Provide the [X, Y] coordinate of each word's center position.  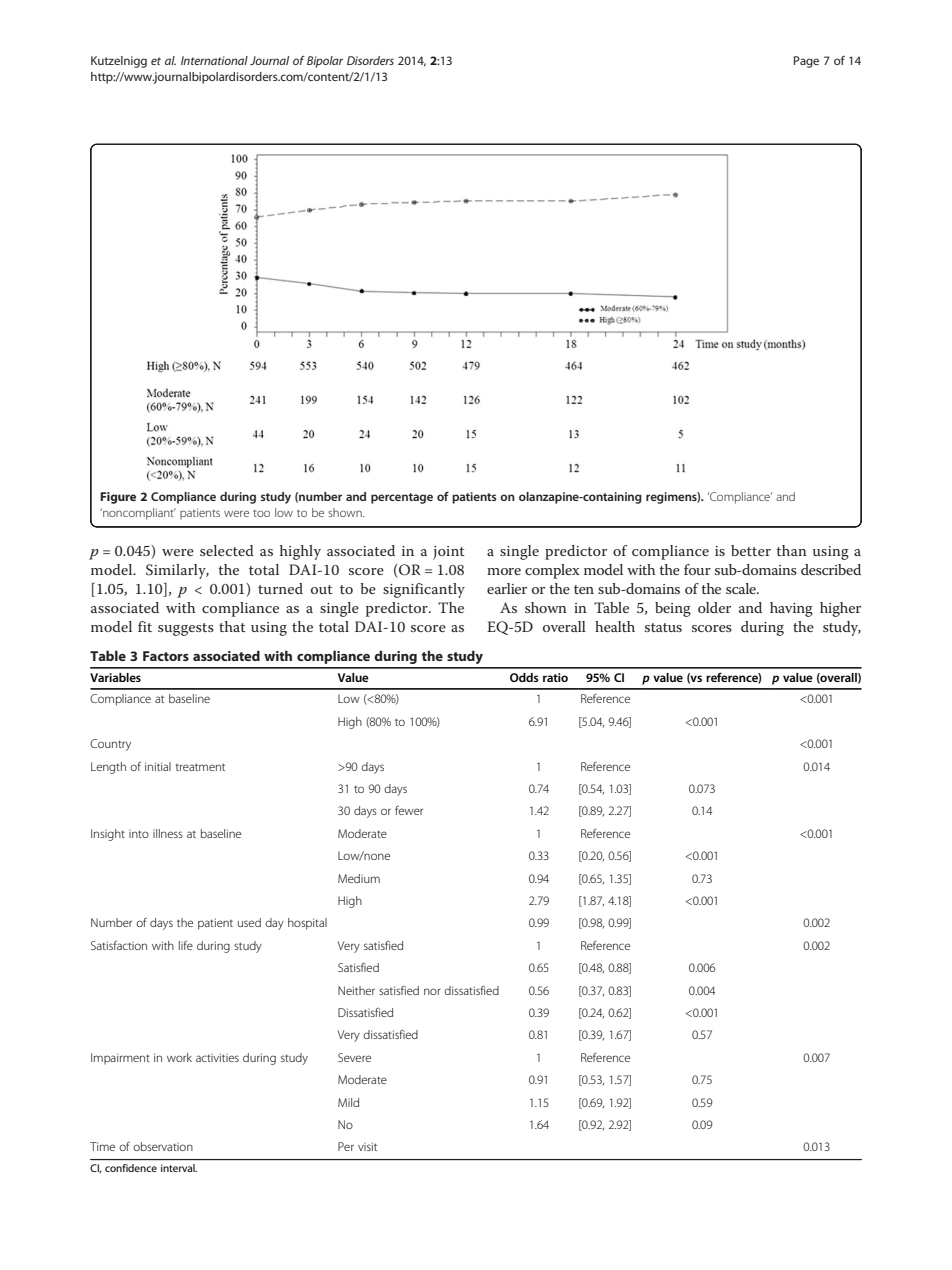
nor [432, 991]
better [751, 550]
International [214, 60]
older [714, 607]
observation [163, 1146]
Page [806, 62]
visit [367, 1146]
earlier [507, 588]
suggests [186, 629]
